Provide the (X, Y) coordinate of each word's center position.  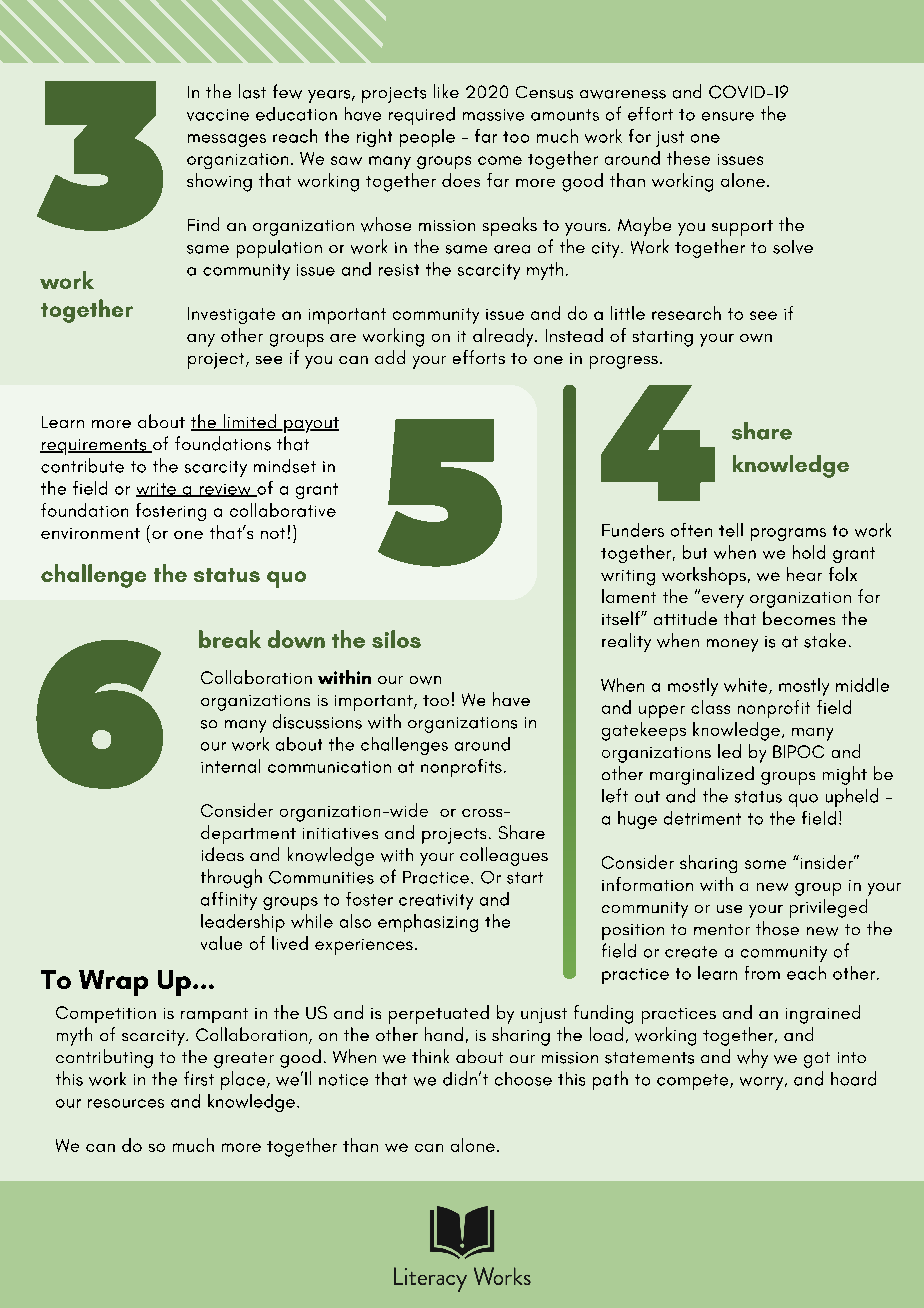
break (230, 639)
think (430, 1056)
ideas (223, 854)
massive (493, 115)
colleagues (504, 856)
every (723, 601)
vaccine (218, 115)
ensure (728, 116)
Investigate (231, 315)
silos (396, 639)
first (199, 1078)
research (686, 313)
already (504, 337)
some (765, 864)
